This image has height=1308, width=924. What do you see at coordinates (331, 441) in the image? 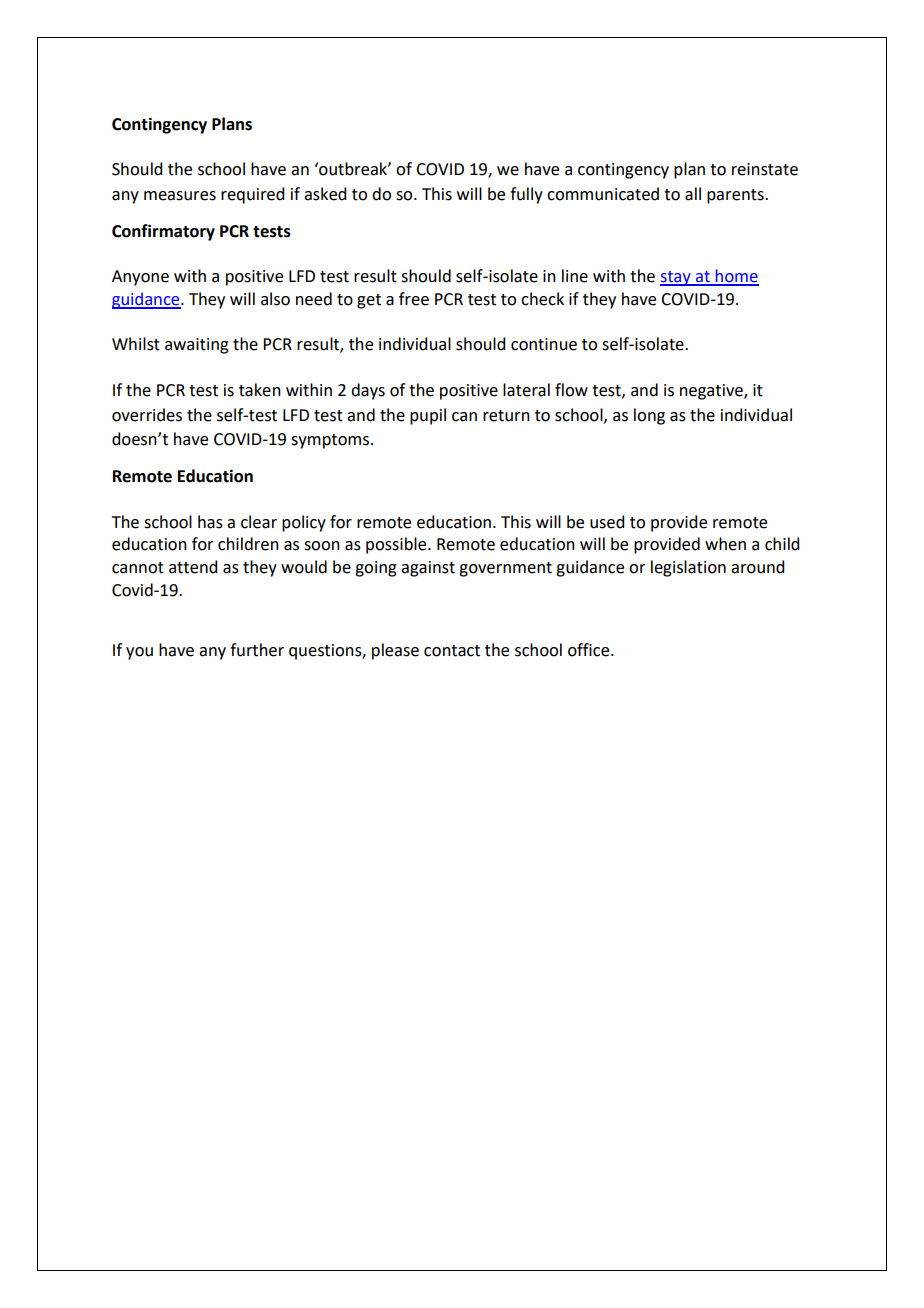
I see `symptoms` at bounding box center [331, 441].
